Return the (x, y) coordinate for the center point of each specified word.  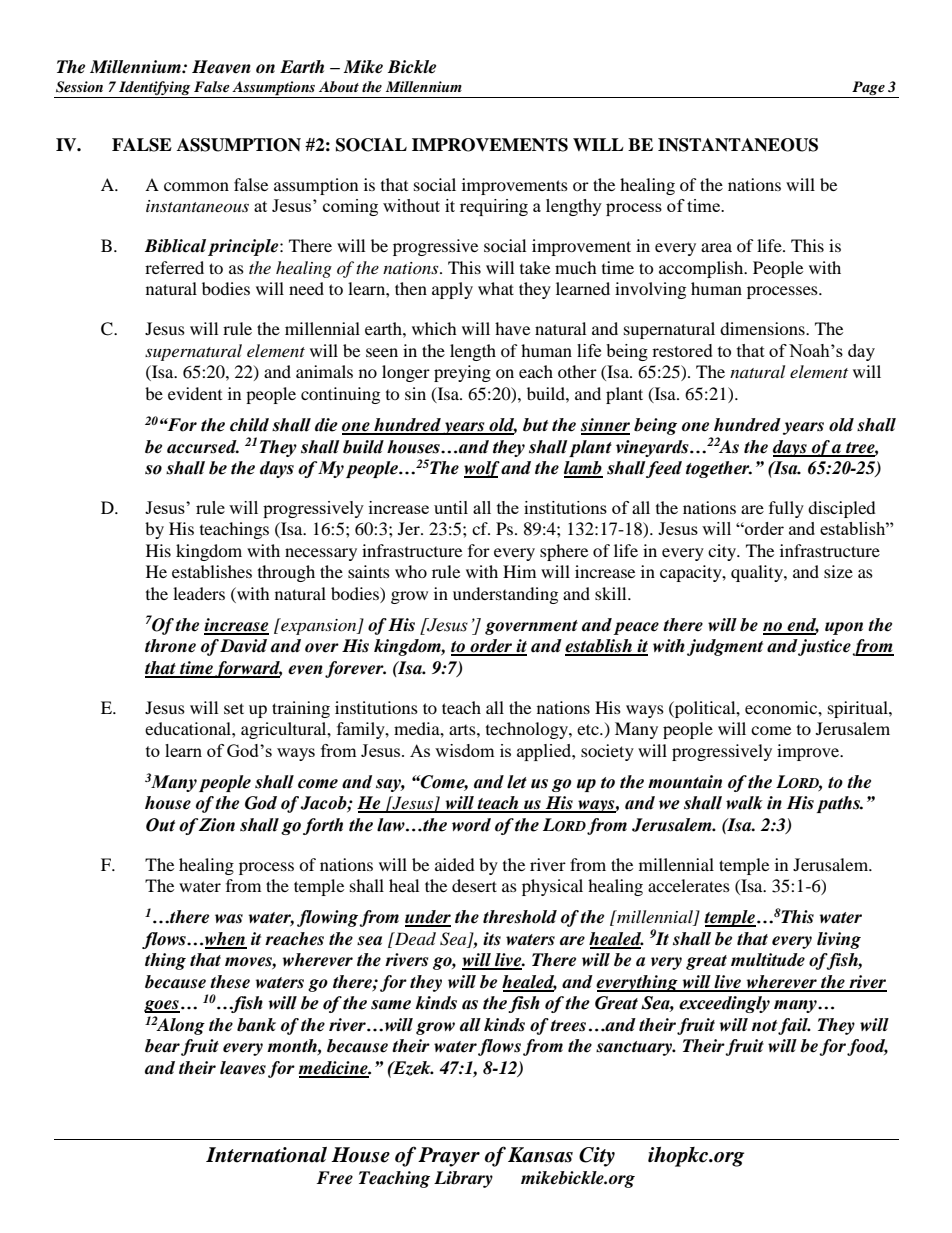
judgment (725, 647)
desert (474, 885)
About (339, 86)
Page (868, 89)
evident (195, 393)
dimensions (763, 328)
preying (462, 373)
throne (170, 646)
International (266, 1155)
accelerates (689, 885)
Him (519, 571)
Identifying (155, 89)
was (229, 919)
